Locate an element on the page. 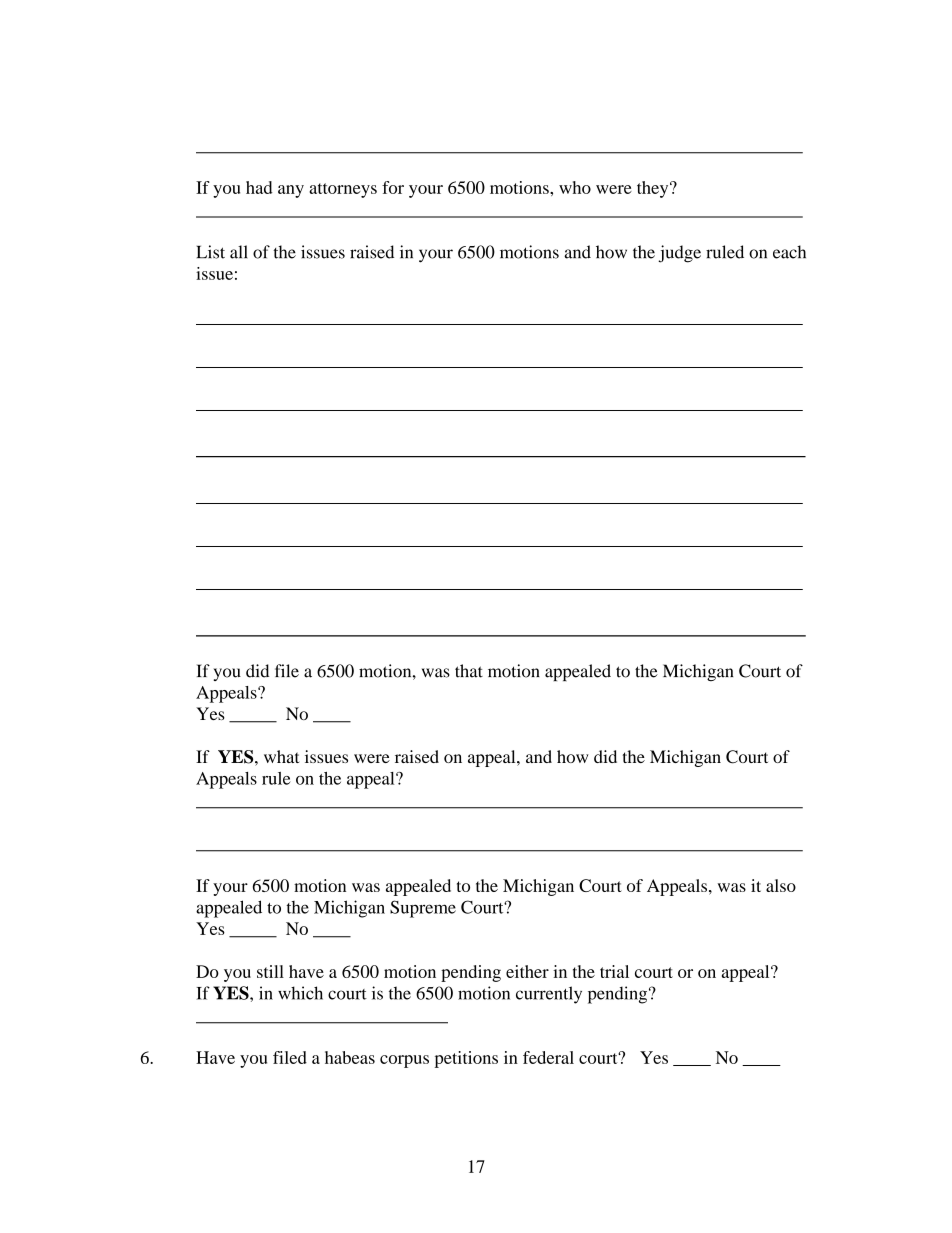 The height and width of the page is (1233, 952). which is located at coordinates (300, 993).
